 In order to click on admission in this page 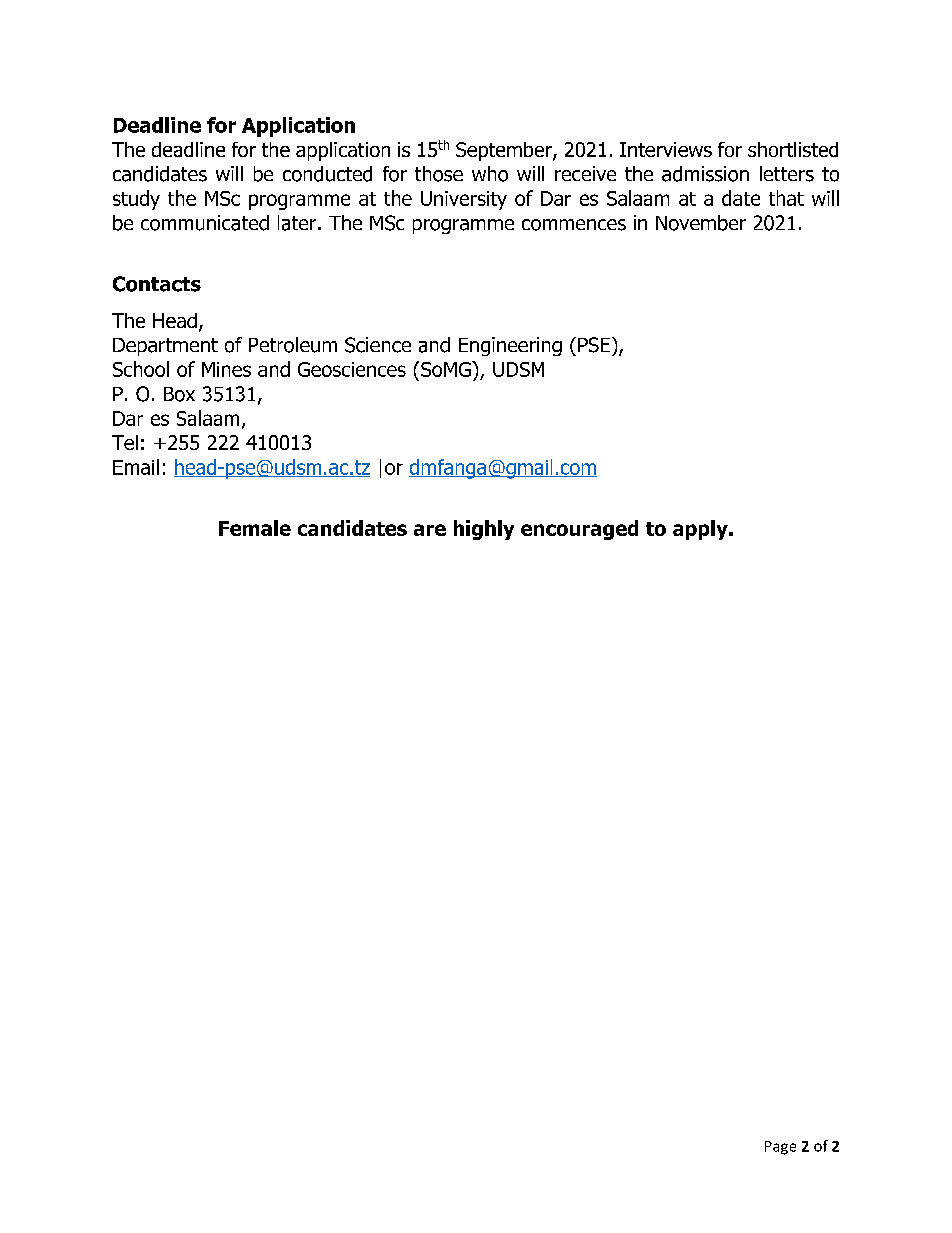, I will do `click(705, 174)`.
